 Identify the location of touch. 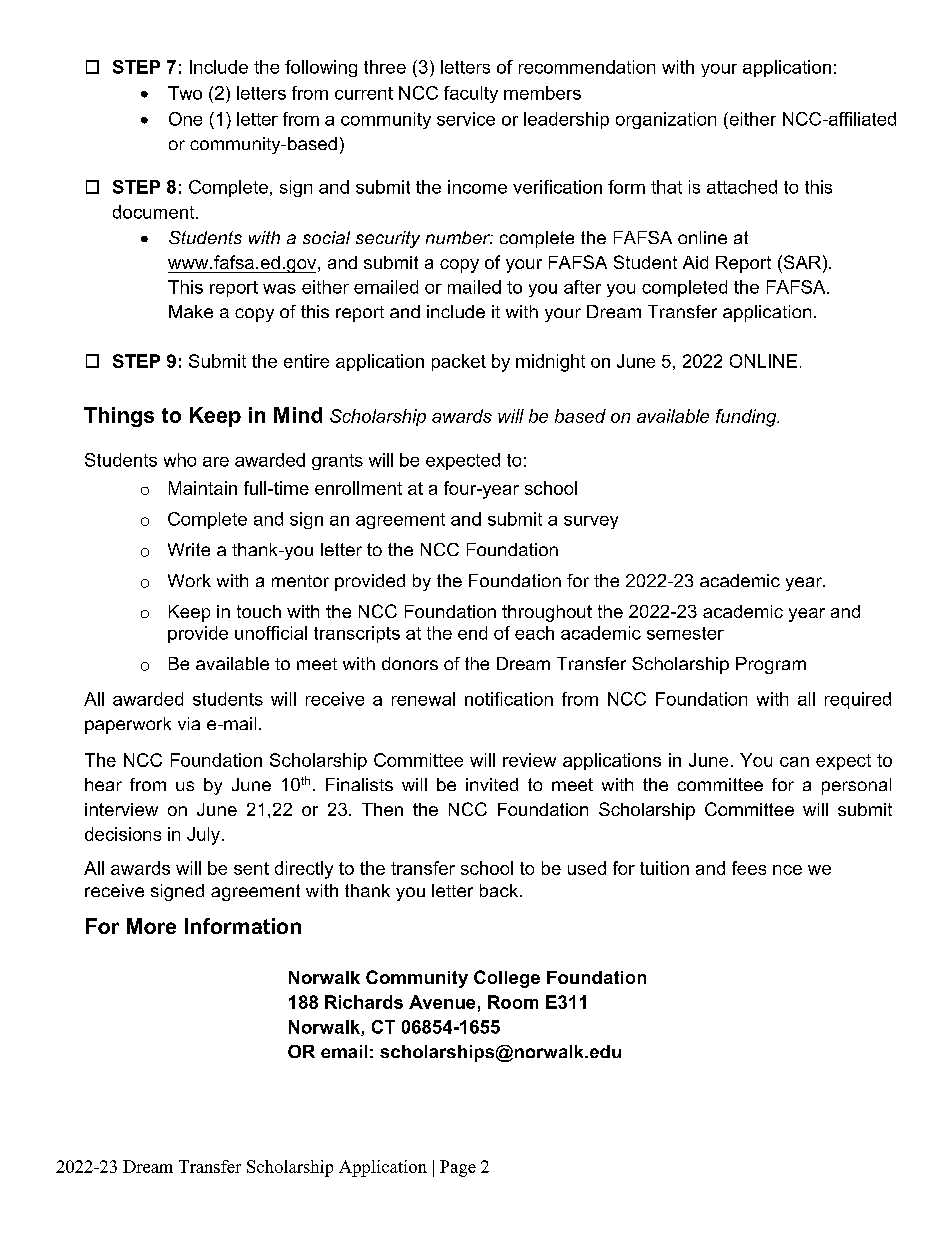
(259, 611).
